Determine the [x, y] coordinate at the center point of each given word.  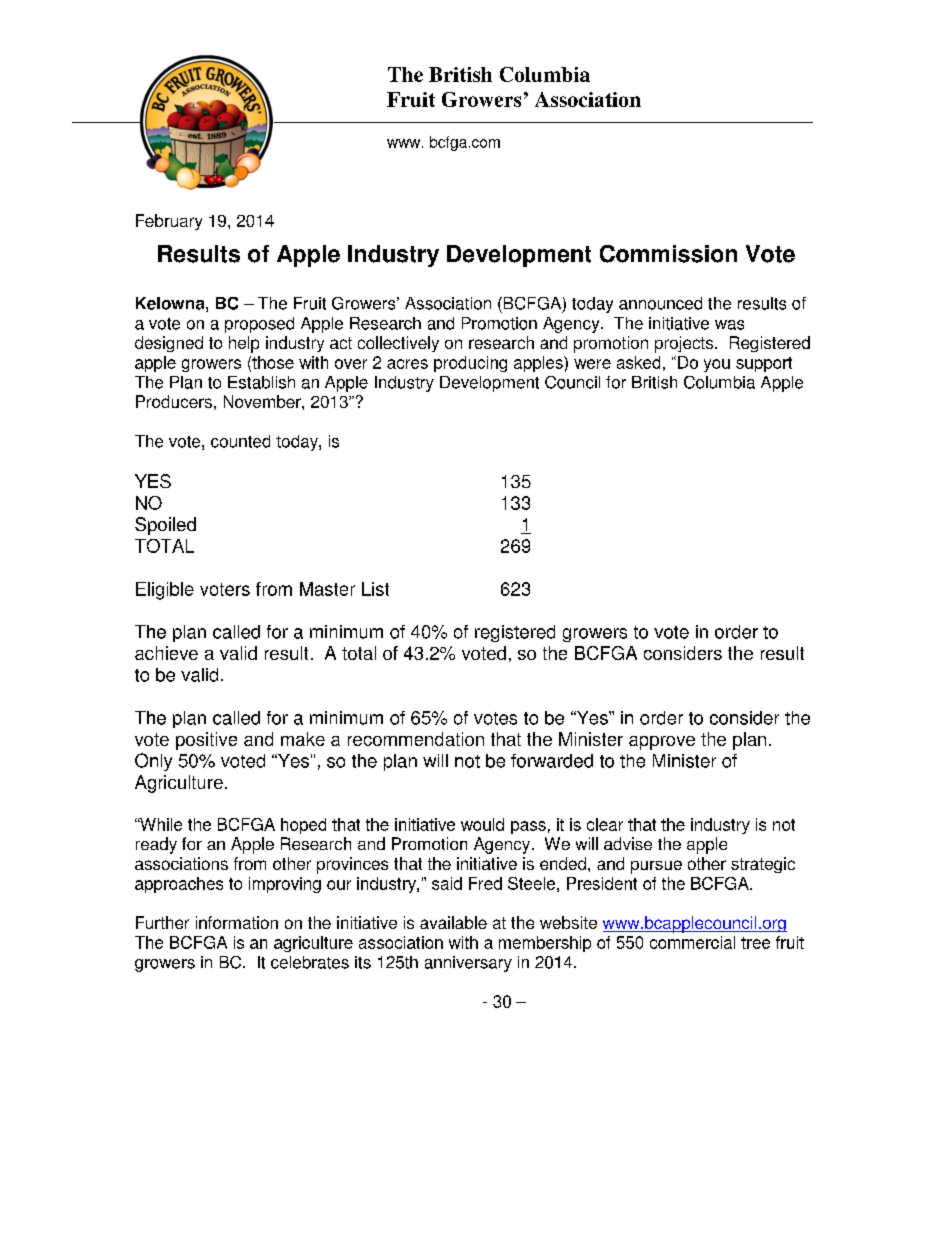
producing [470, 364]
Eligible [165, 591]
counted [240, 441]
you [717, 365]
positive [206, 741]
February [169, 222]
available [453, 922]
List [375, 589]
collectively [398, 344]
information [237, 922]
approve [662, 743]
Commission [668, 254]
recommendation [416, 739]
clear [605, 824]
